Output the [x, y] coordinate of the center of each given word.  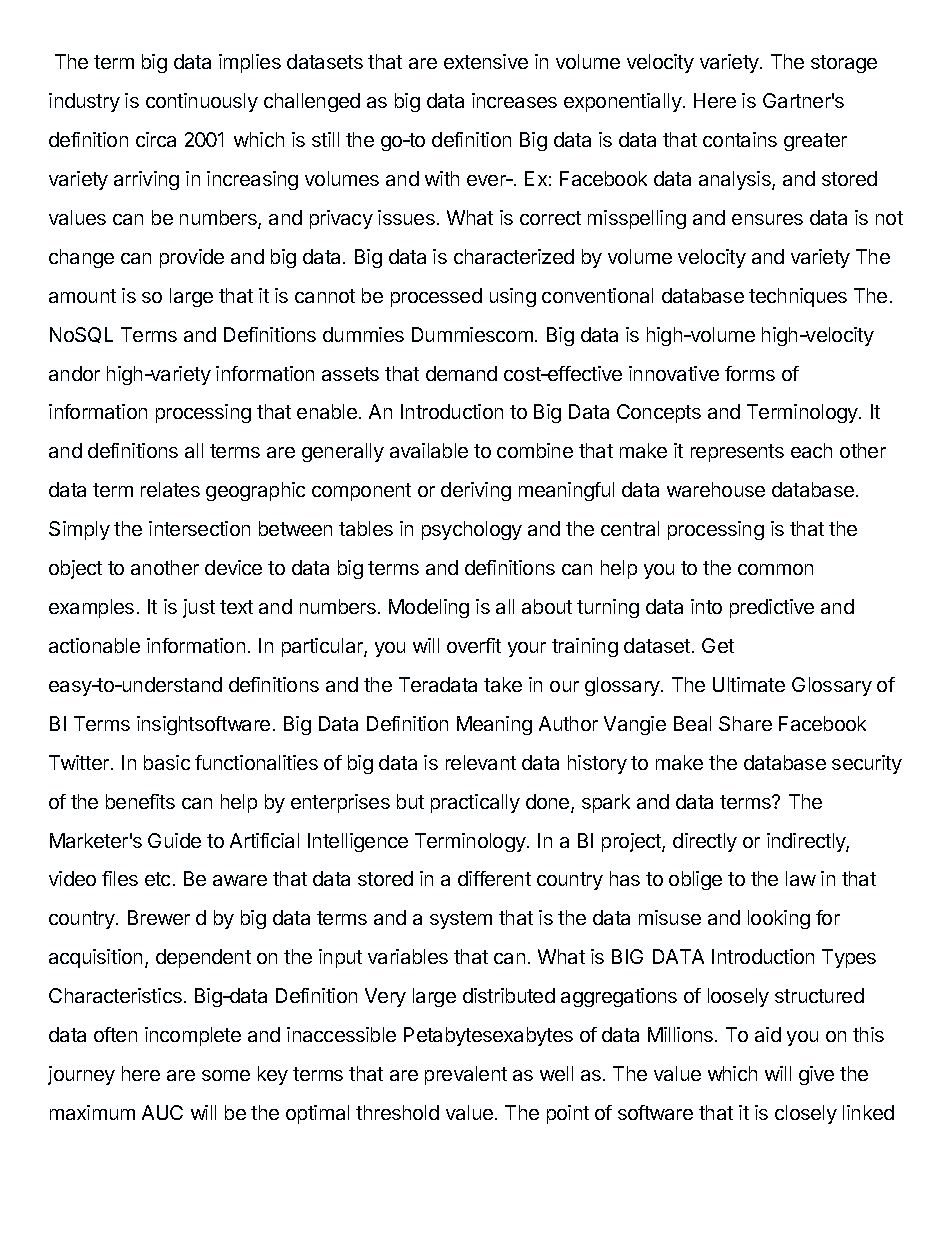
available [429, 450]
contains [740, 139]
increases [514, 100]
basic [167, 762]
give [816, 1075]
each [811, 450]
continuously [202, 102]
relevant [481, 762]
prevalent [466, 1075]
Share [745, 723]
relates [170, 489]
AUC [162, 1112]
